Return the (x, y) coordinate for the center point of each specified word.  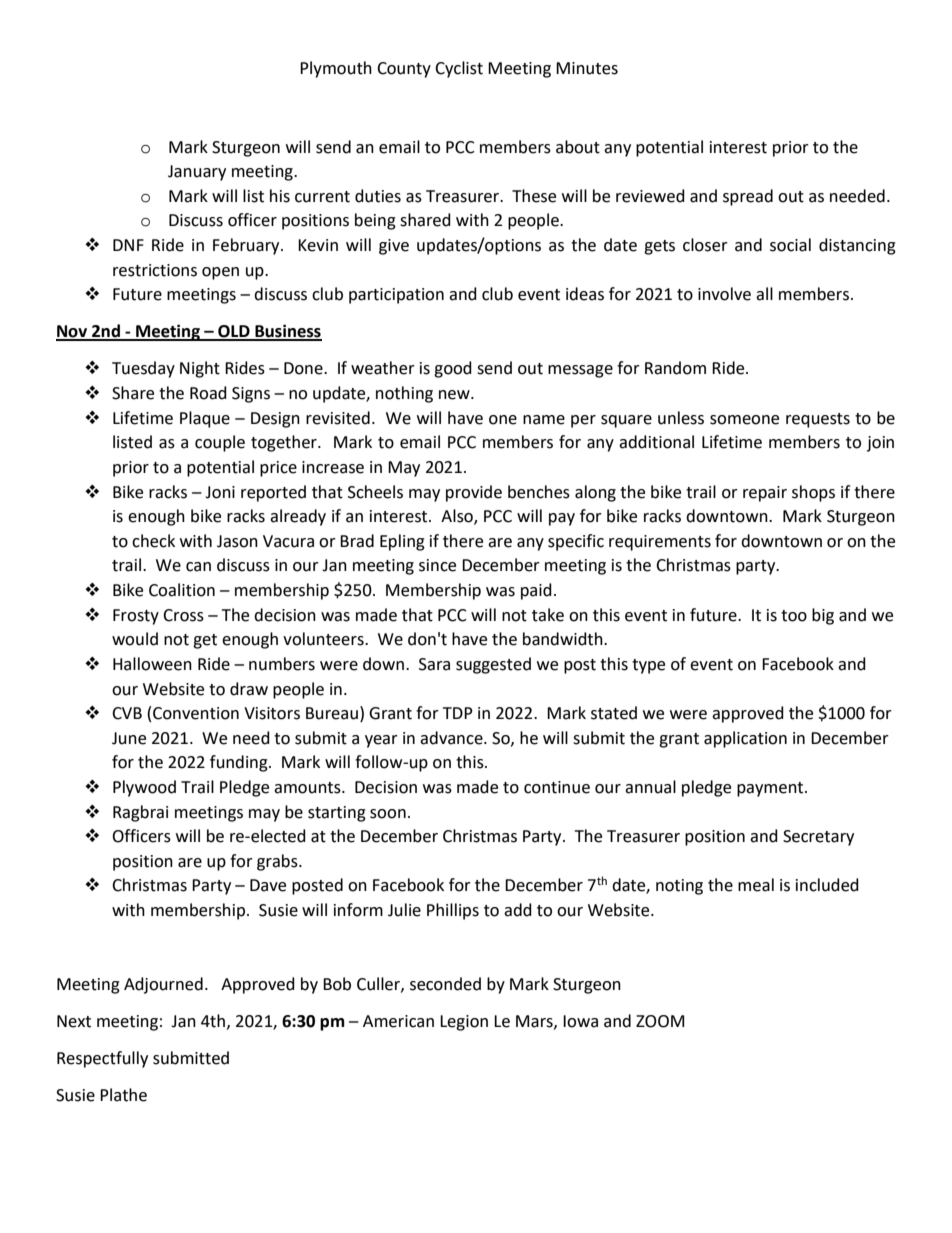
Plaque (205, 419)
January (197, 173)
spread (748, 197)
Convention (196, 713)
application (745, 739)
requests (818, 420)
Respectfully (102, 1059)
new (455, 395)
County (404, 70)
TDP (458, 713)
